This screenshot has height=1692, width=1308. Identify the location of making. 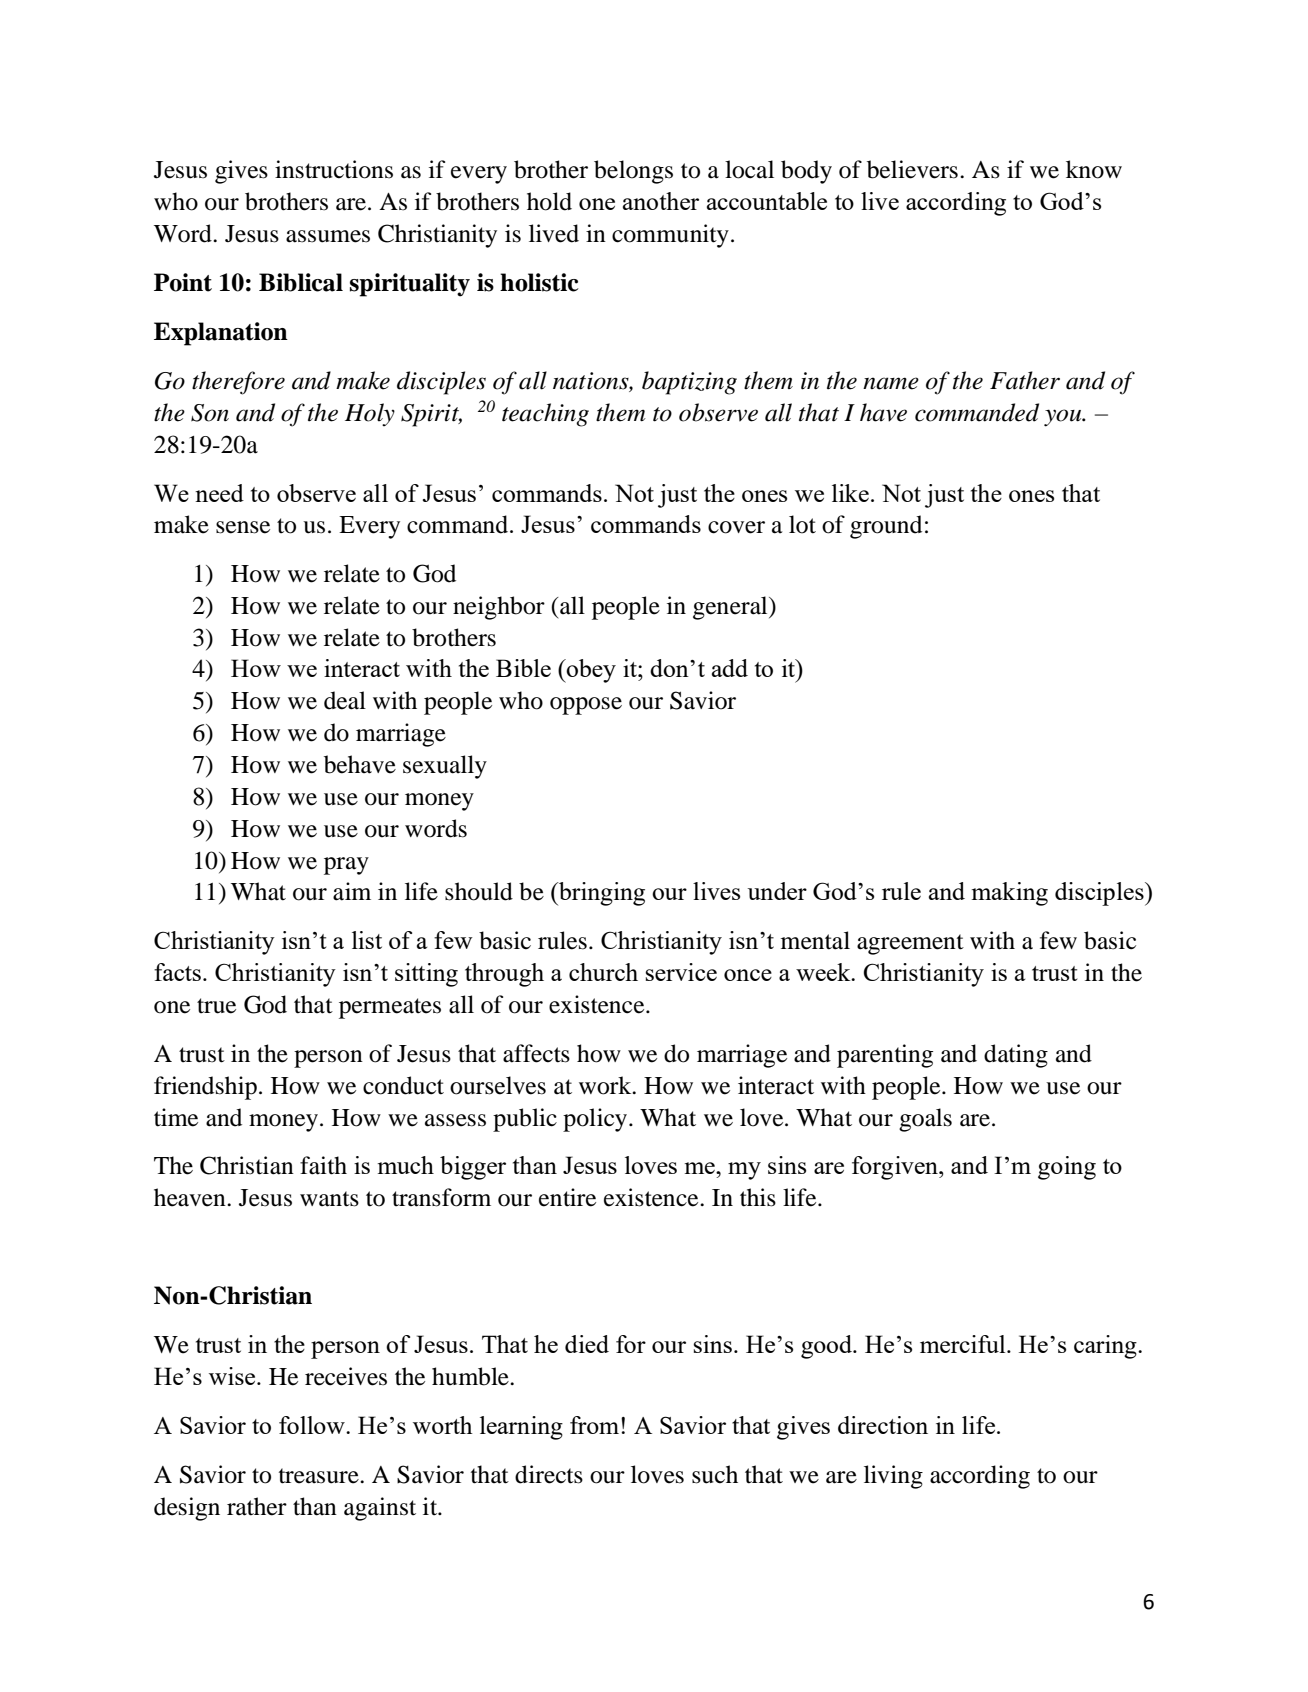
(1010, 894).
